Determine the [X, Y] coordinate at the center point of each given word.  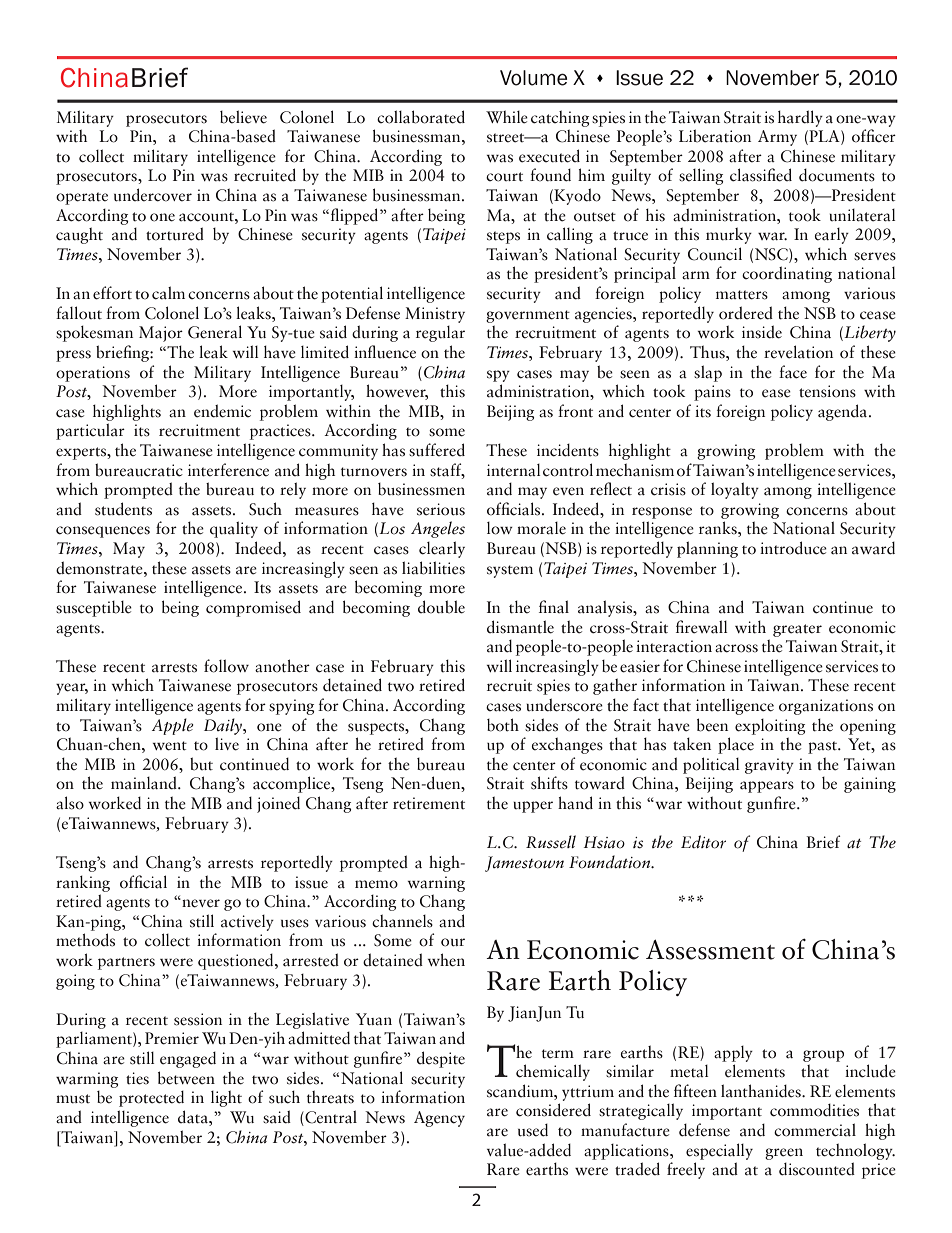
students [123, 509]
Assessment [710, 949]
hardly [800, 118]
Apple [173, 726]
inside [762, 332]
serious [441, 509]
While [507, 117]
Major [161, 334]
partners [126, 963]
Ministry [435, 315]
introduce [793, 548]
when [446, 960]
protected [151, 1099]
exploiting [770, 727]
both [503, 725]
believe [243, 117]
